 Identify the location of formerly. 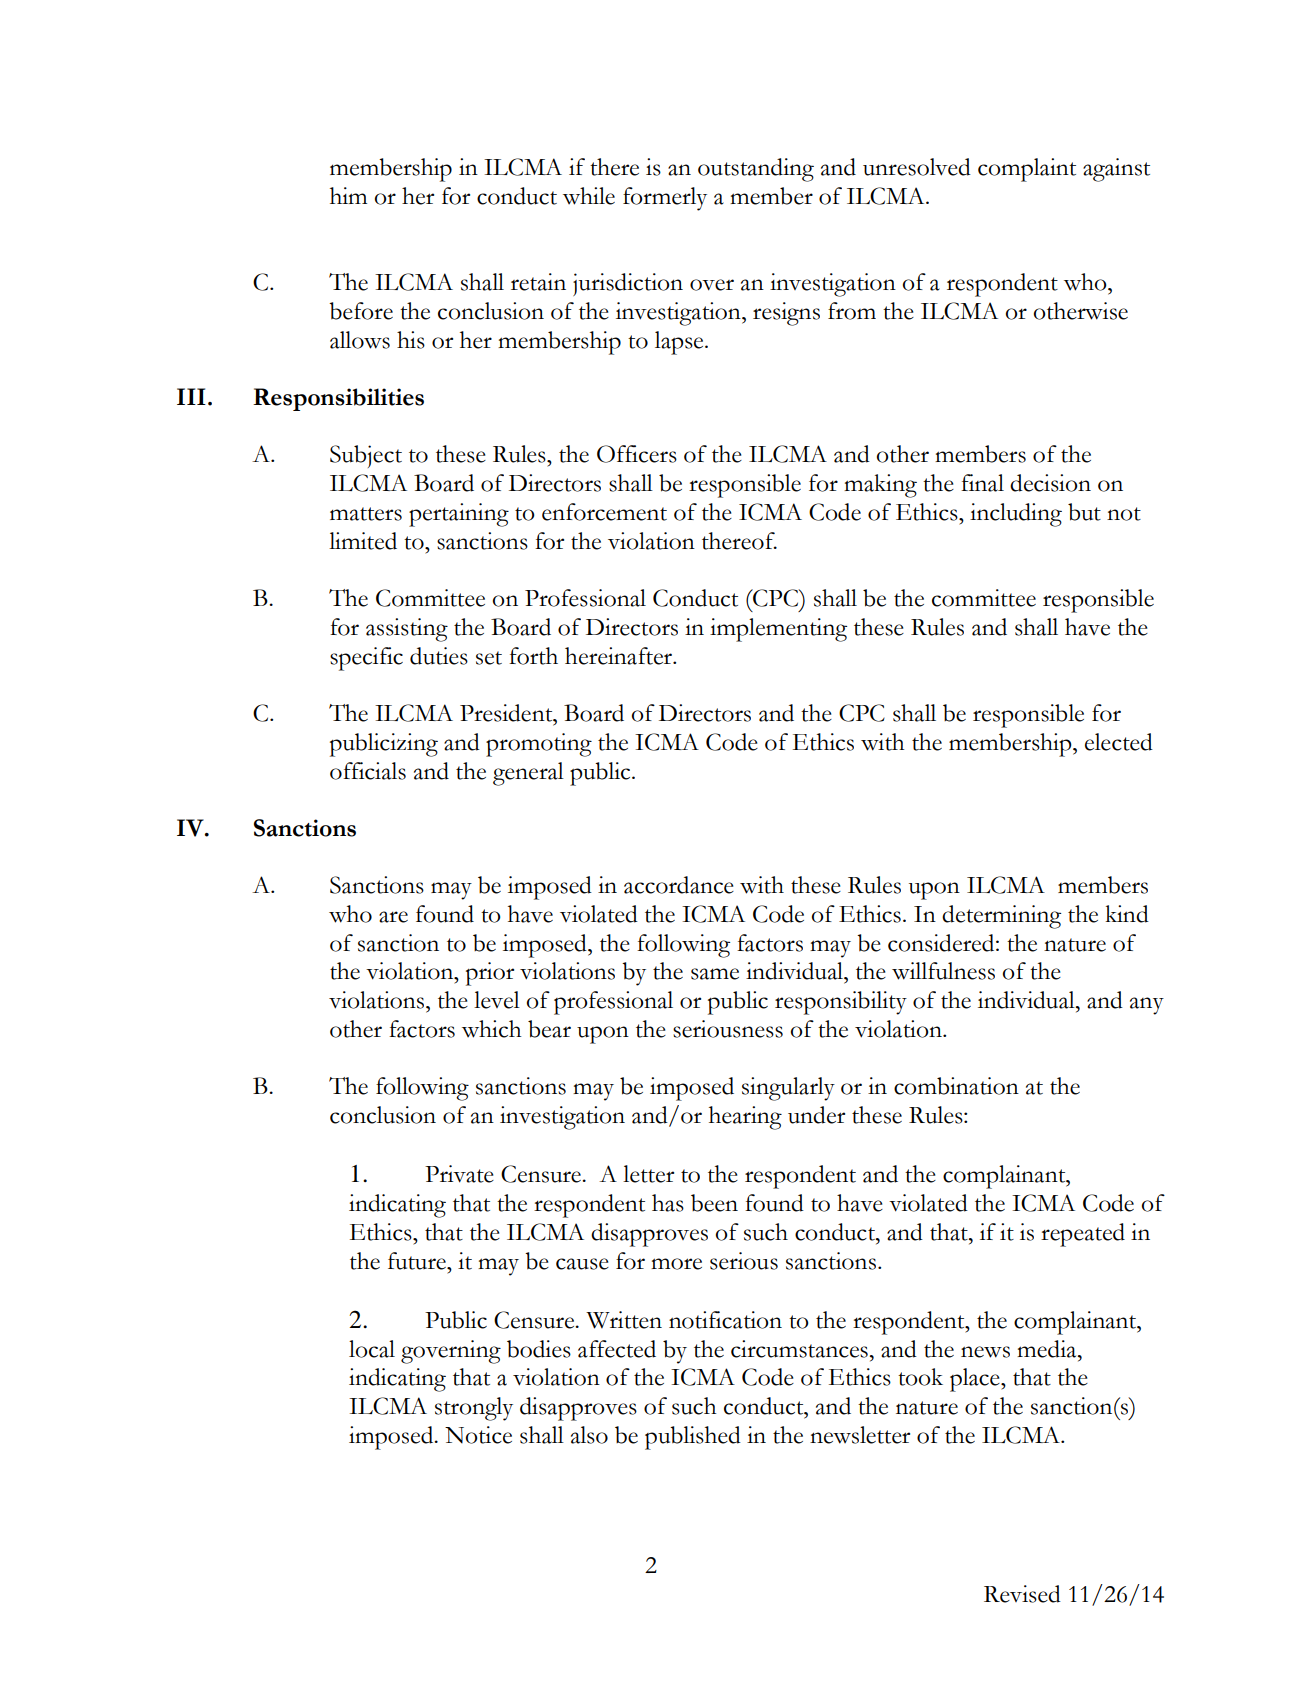
(665, 199).
